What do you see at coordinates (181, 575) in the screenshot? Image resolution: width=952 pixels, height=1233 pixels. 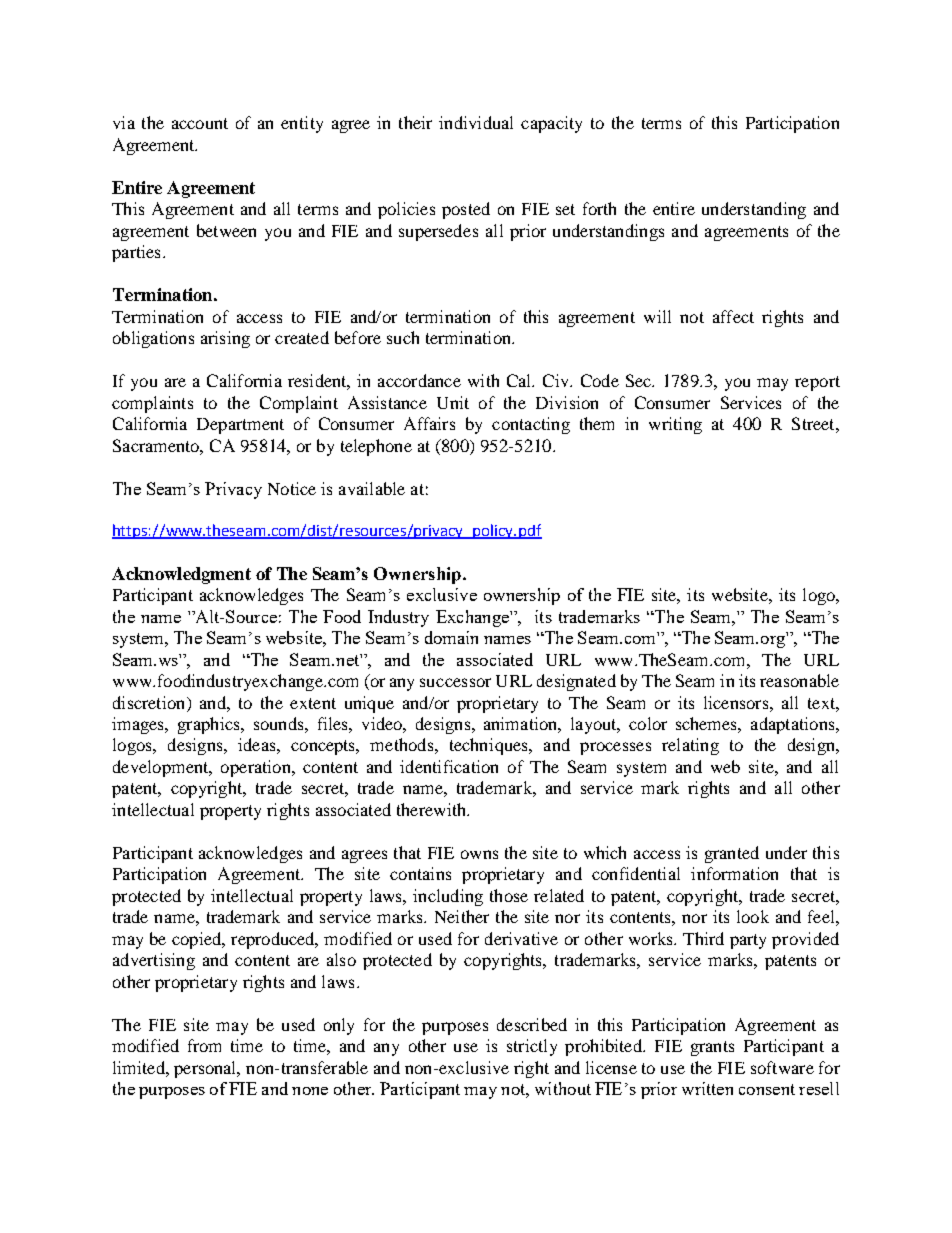 I see `Acknowledgment` at bounding box center [181, 575].
